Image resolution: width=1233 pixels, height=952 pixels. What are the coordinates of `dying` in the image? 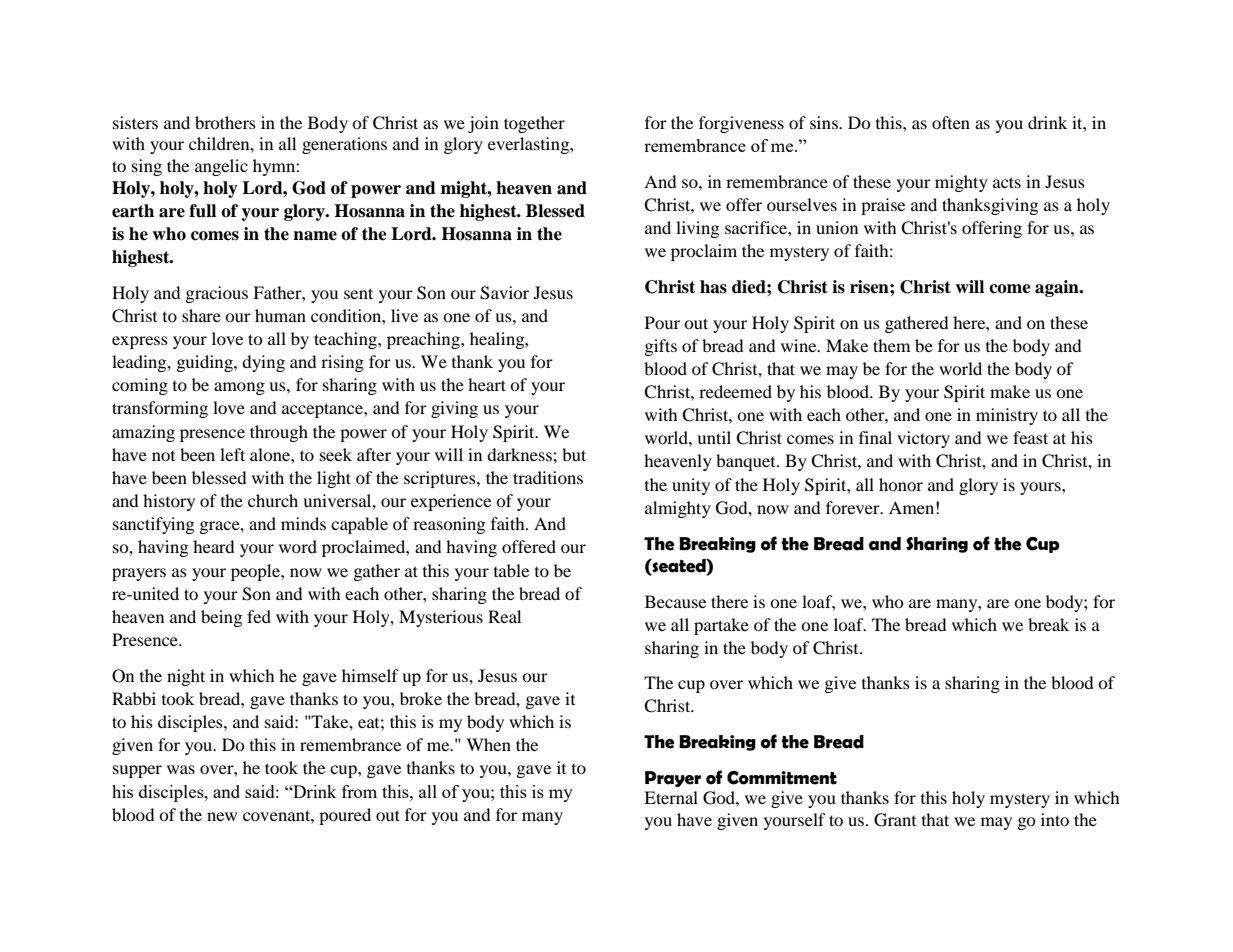 It's located at (263, 363).
